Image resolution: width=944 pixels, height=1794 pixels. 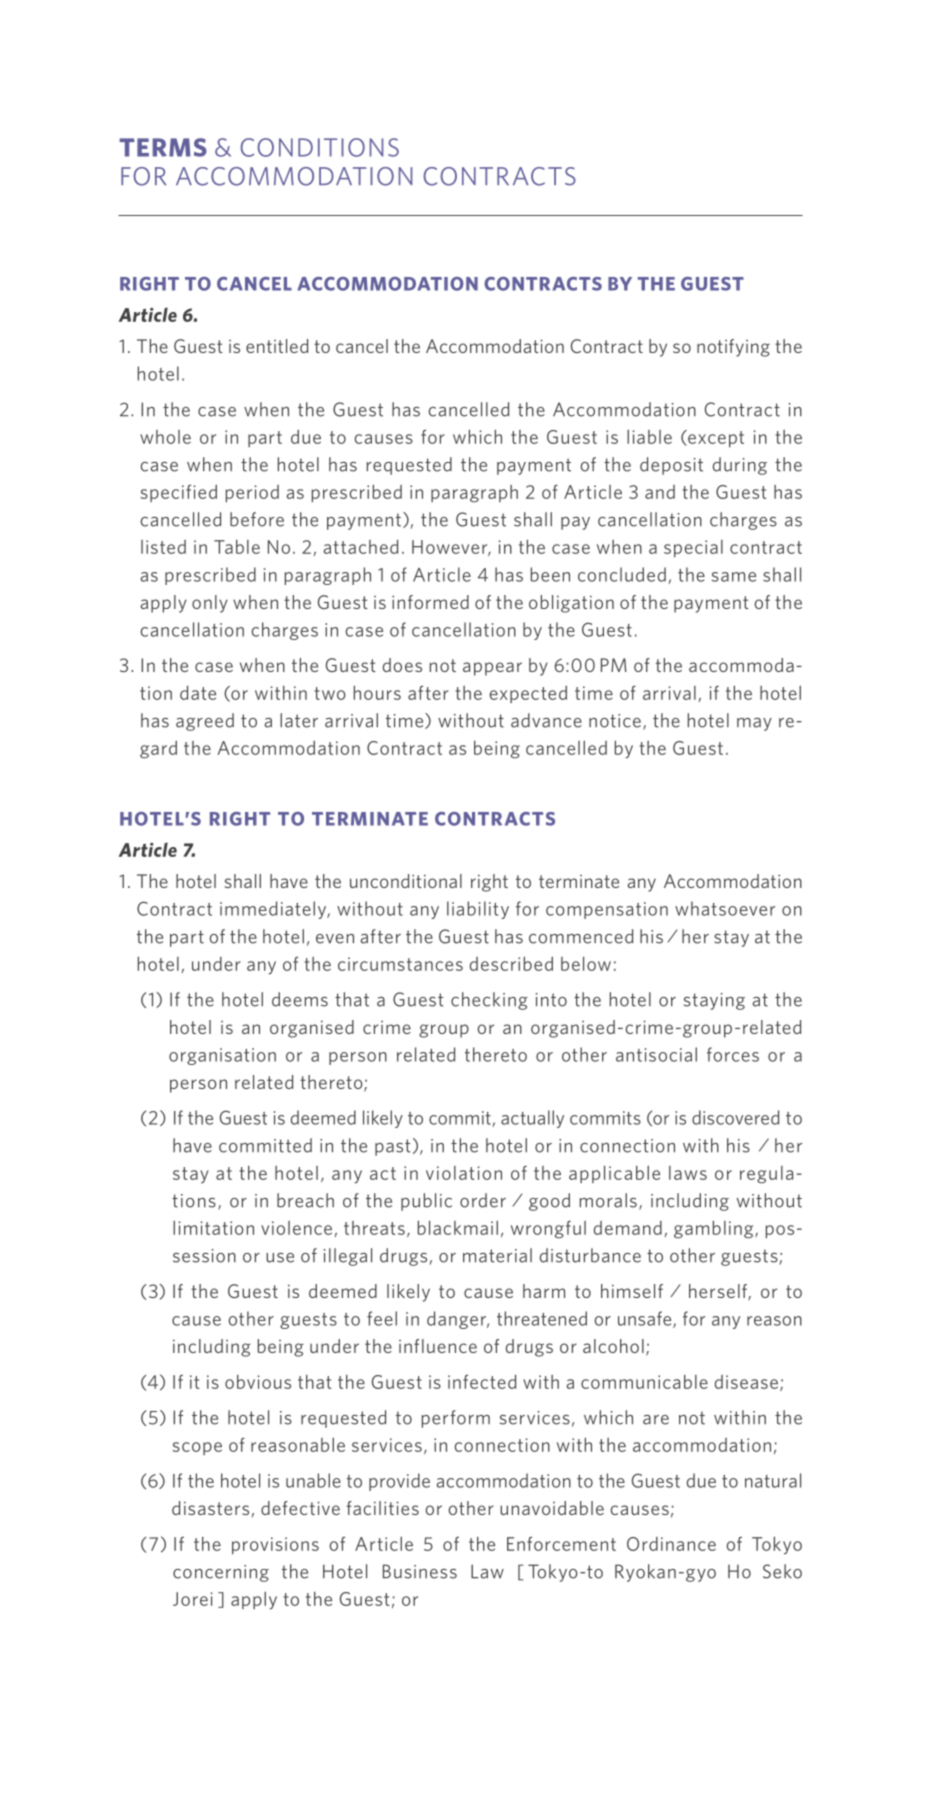 I want to click on whatsoever, so click(x=725, y=908).
